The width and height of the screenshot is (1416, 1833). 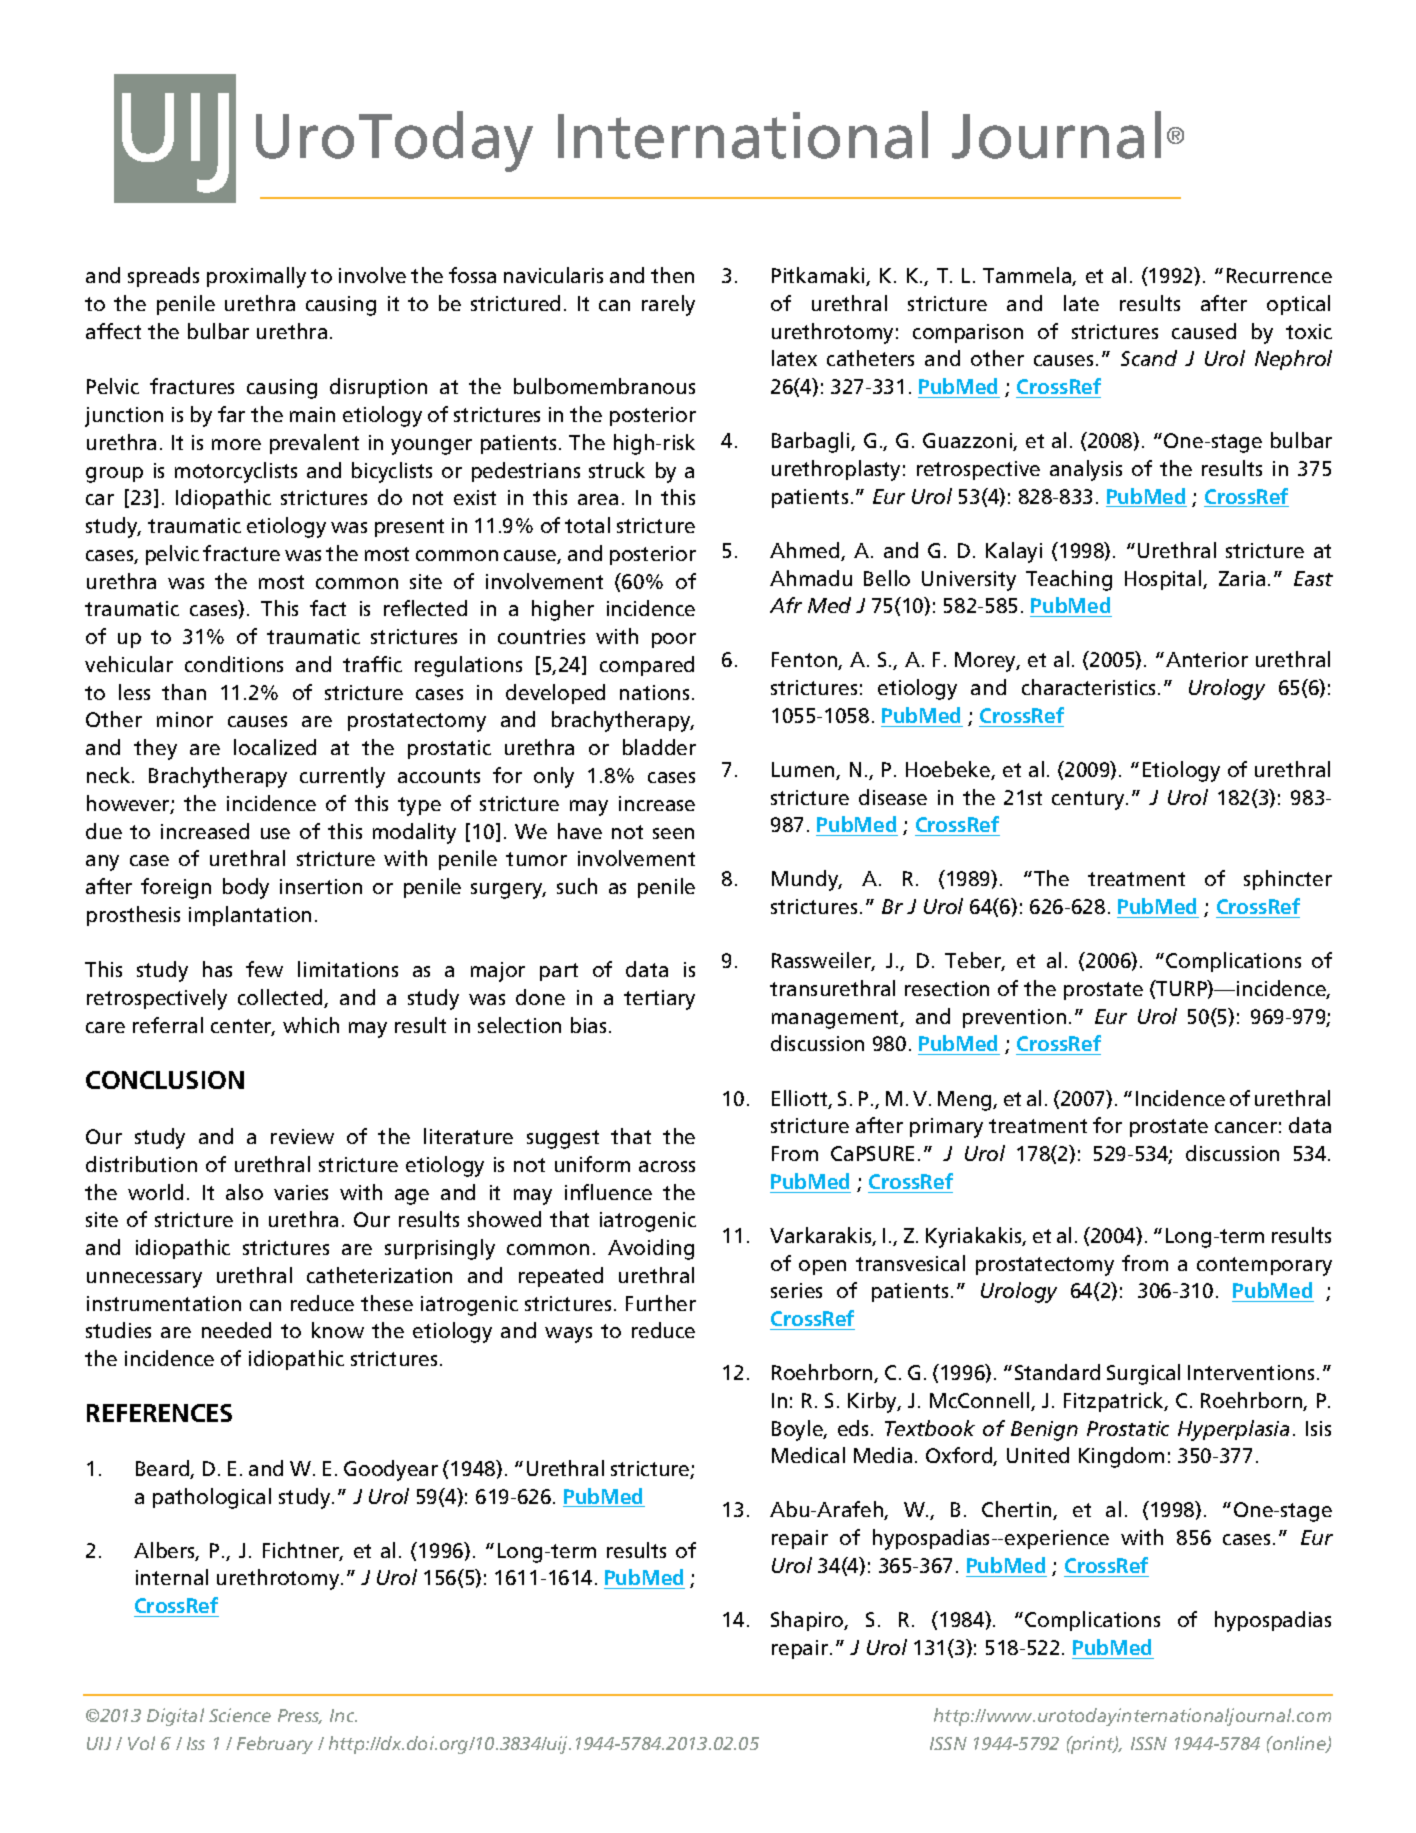 I want to click on needed, so click(x=236, y=1330).
